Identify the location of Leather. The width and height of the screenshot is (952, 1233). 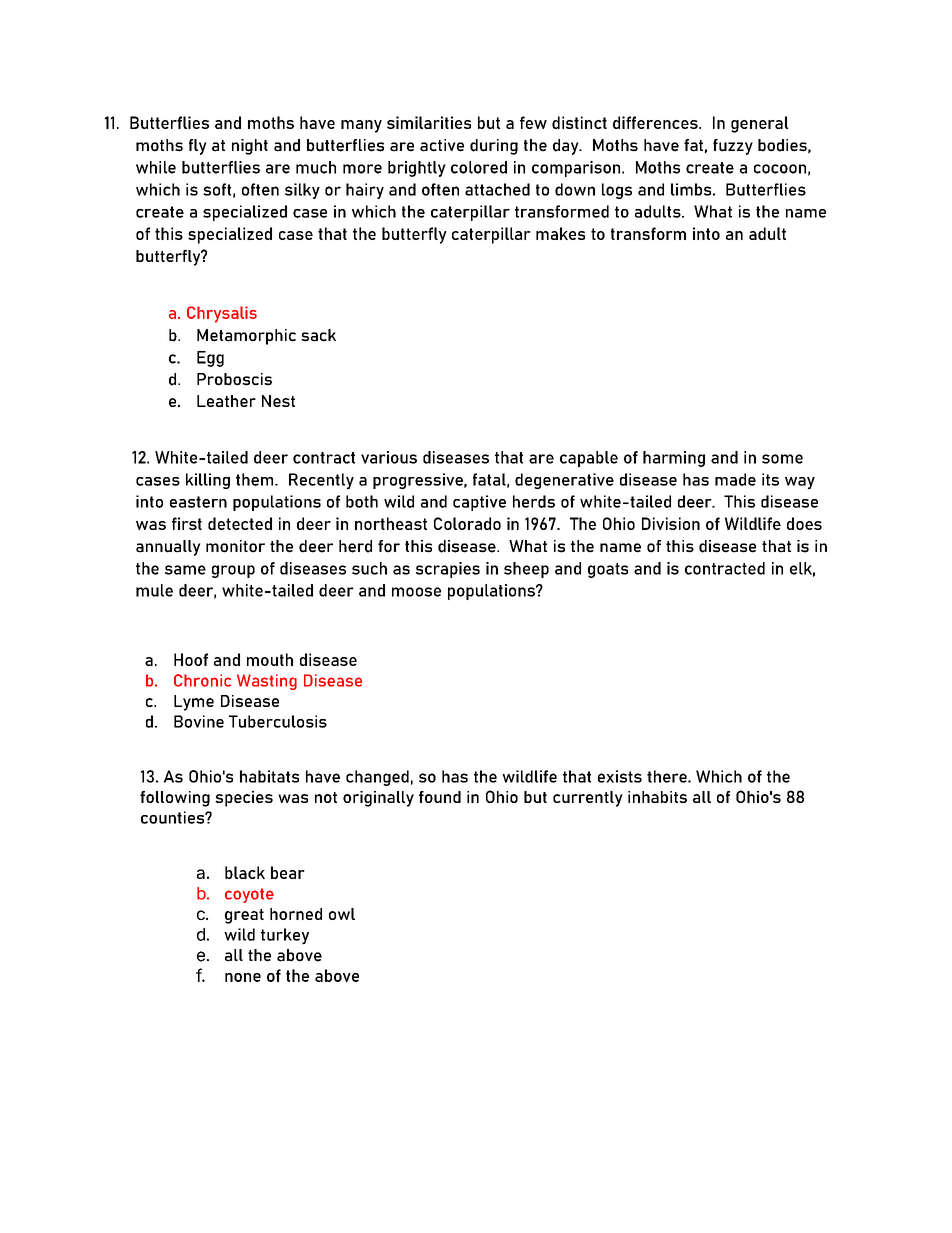
(226, 401).
